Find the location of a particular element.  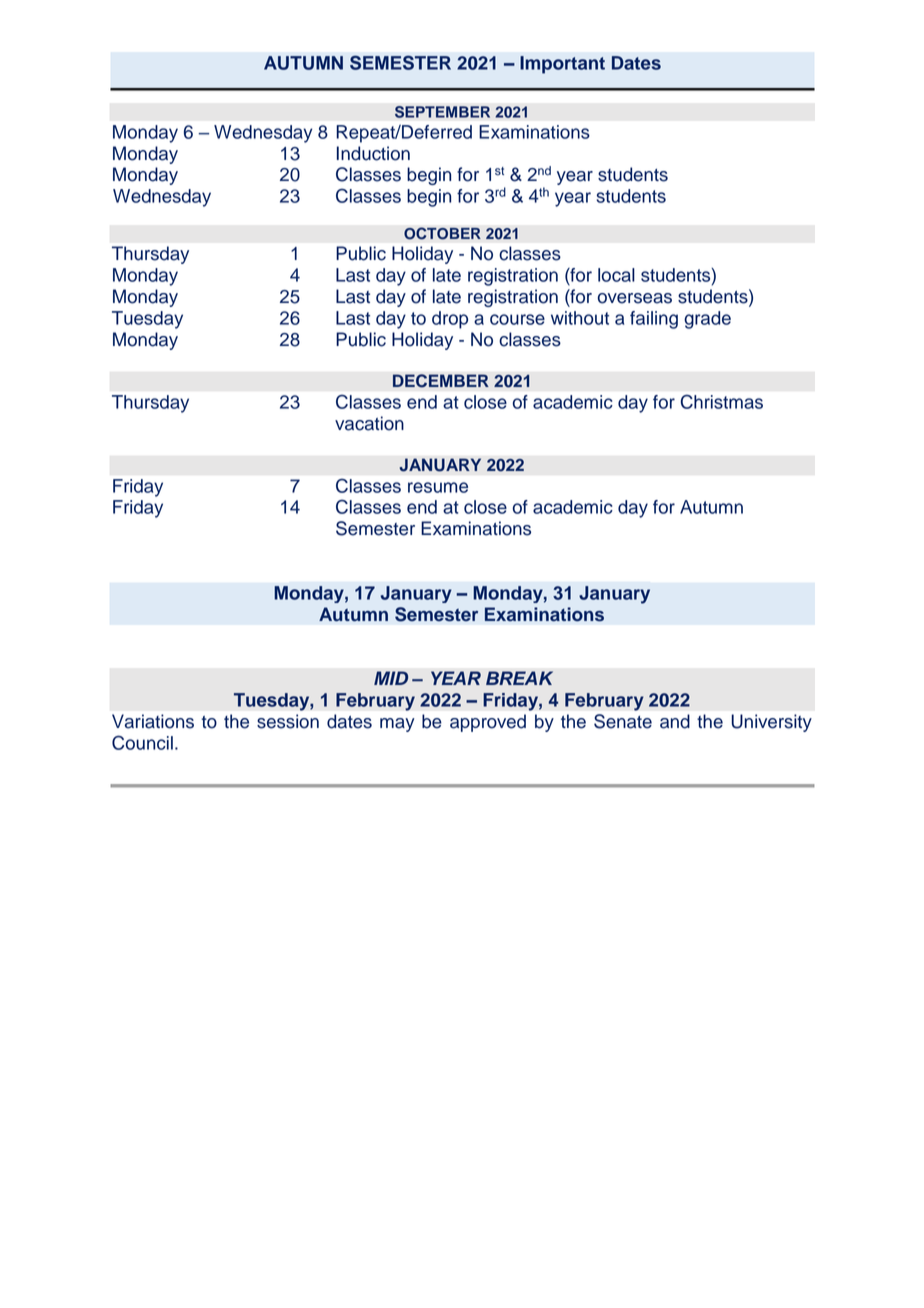

approved is located at coordinates (488, 723).
